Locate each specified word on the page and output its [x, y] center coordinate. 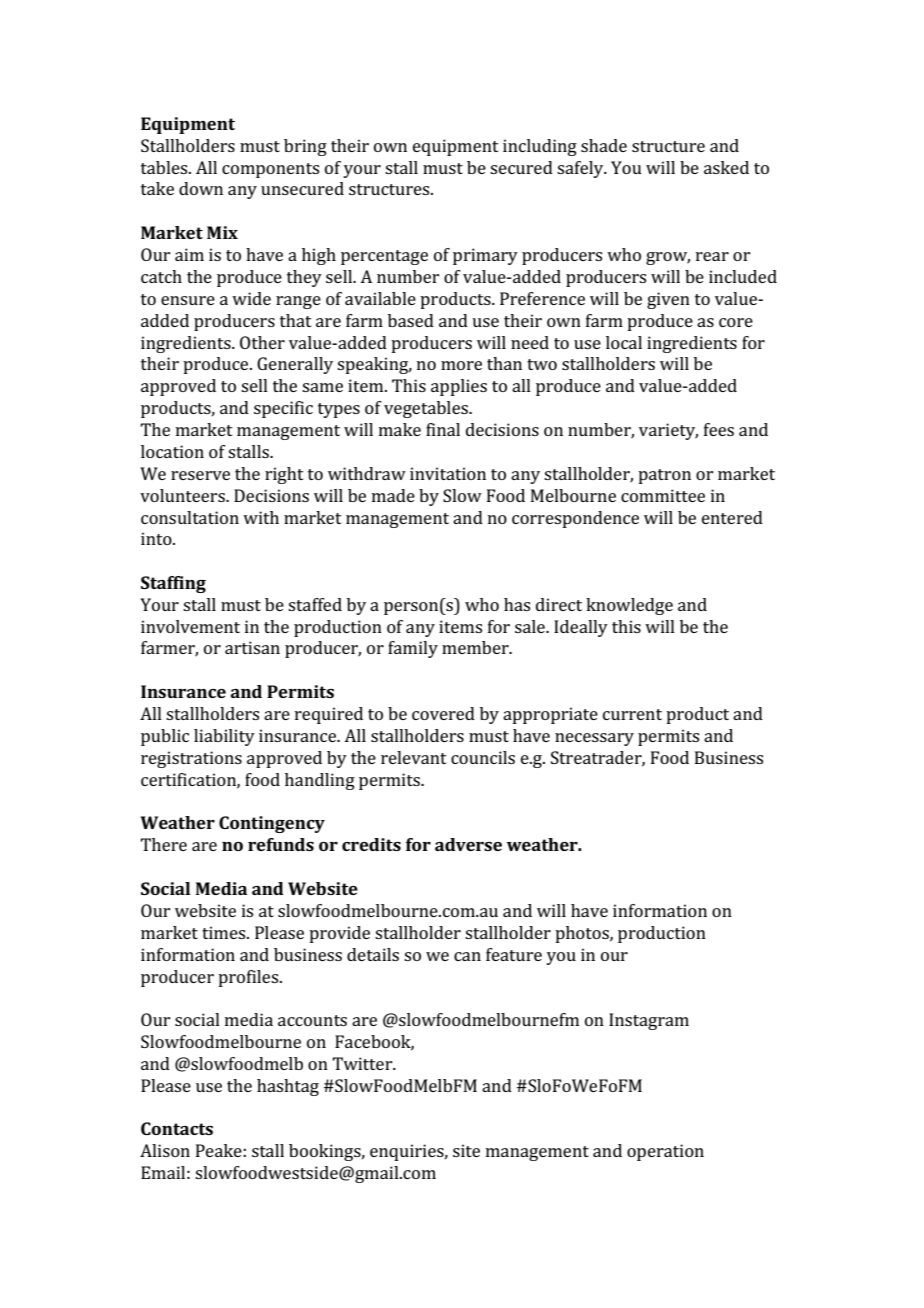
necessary [594, 739]
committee [663, 495]
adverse [468, 844]
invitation [448, 473]
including [540, 147]
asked [726, 167]
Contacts [177, 1128]
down [201, 188]
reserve [200, 475]
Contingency [272, 824]
